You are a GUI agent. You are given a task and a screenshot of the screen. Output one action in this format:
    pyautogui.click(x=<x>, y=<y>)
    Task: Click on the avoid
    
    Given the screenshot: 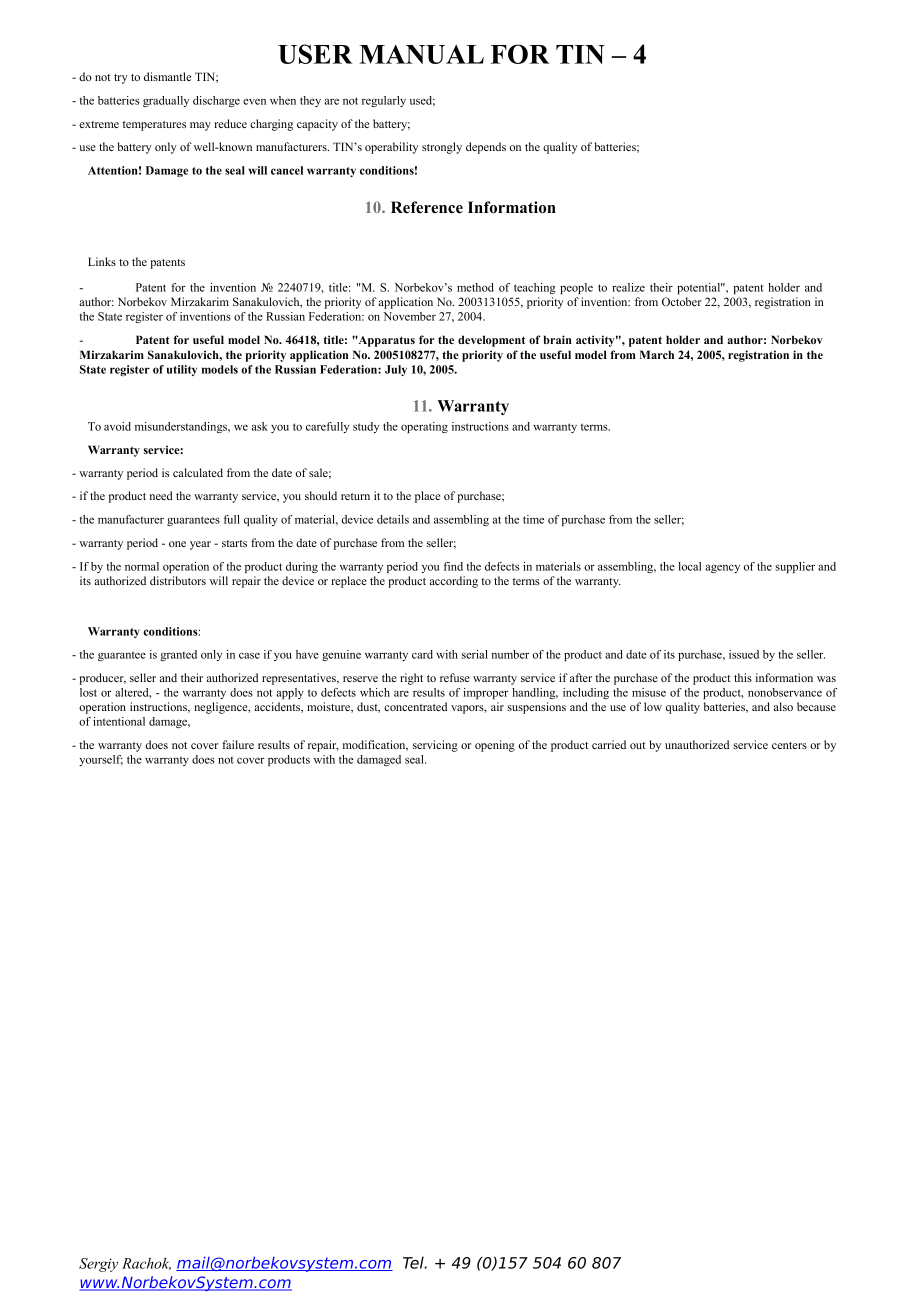 What is the action you would take?
    pyautogui.click(x=117, y=426)
